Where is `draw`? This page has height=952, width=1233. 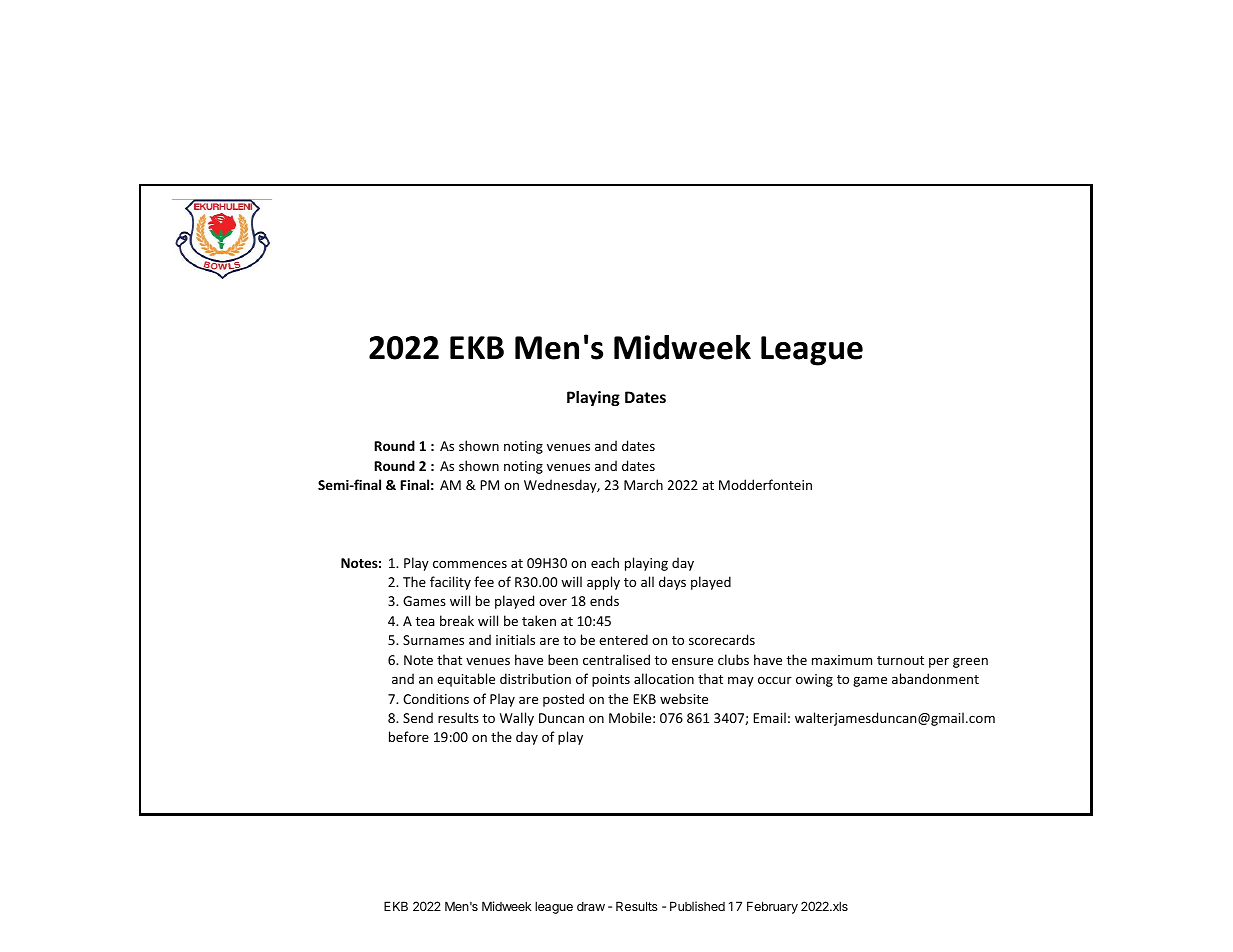
draw is located at coordinates (591, 906).
